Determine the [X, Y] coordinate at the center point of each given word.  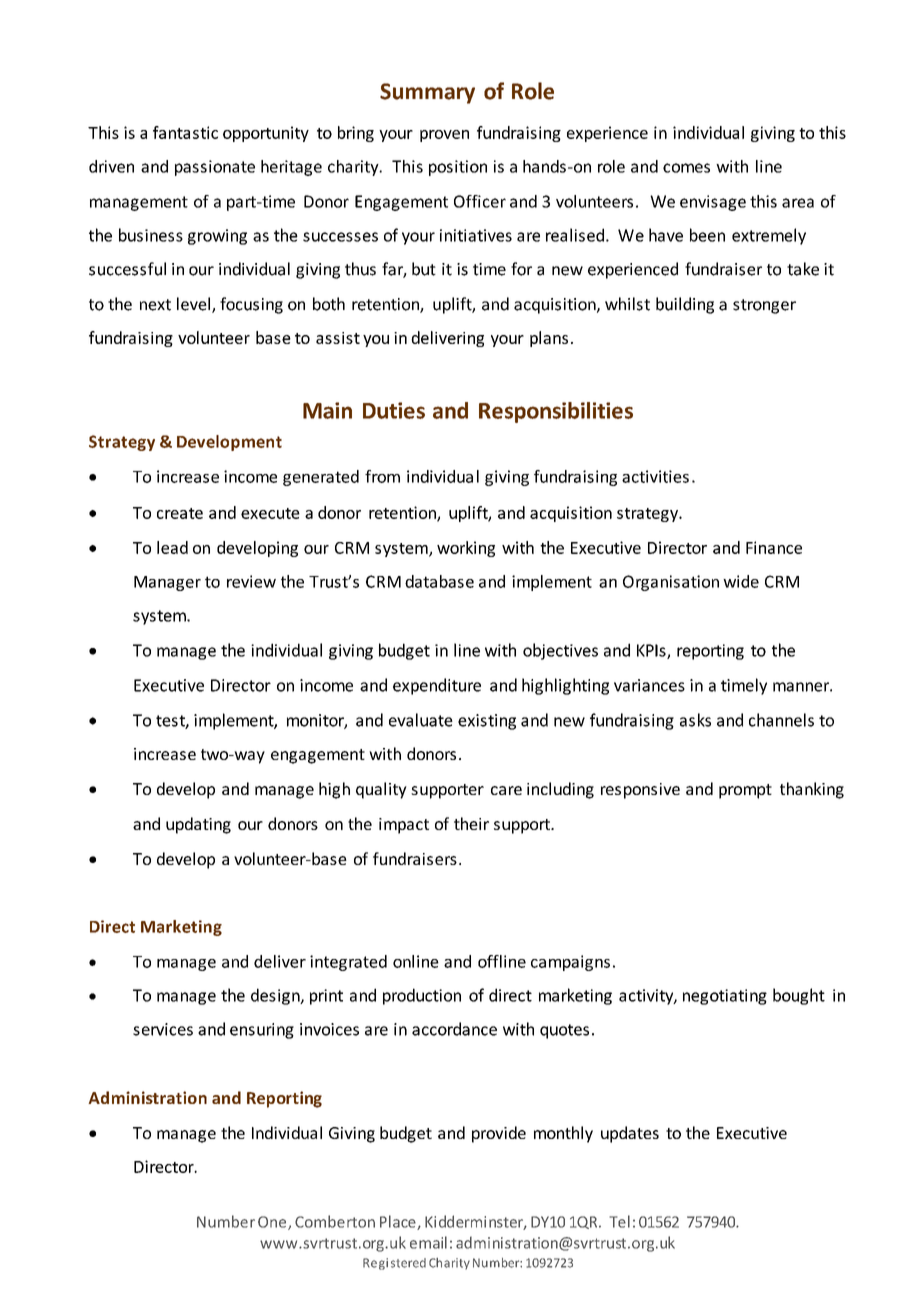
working [466, 549]
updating [198, 825]
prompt [745, 791]
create [180, 513]
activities [655, 476]
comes [686, 168]
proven [444, 136]
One [273, 1223]
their [471, 823]
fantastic [185, 132]
